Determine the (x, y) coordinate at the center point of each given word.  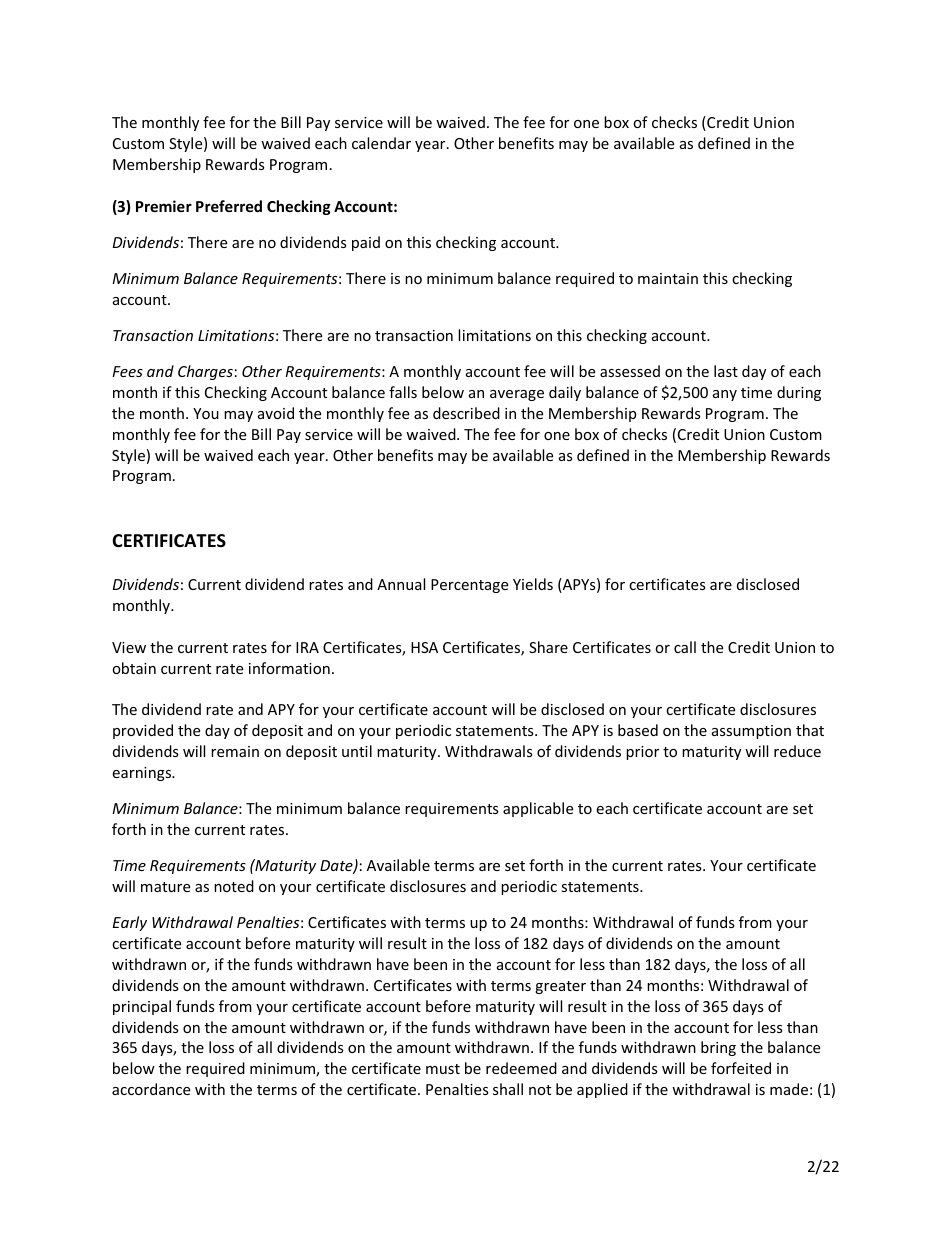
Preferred (229, 206)
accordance (151, 1089)
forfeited (741, 1068)
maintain (668, 278)
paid (366, 243)
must (443, 1069)
